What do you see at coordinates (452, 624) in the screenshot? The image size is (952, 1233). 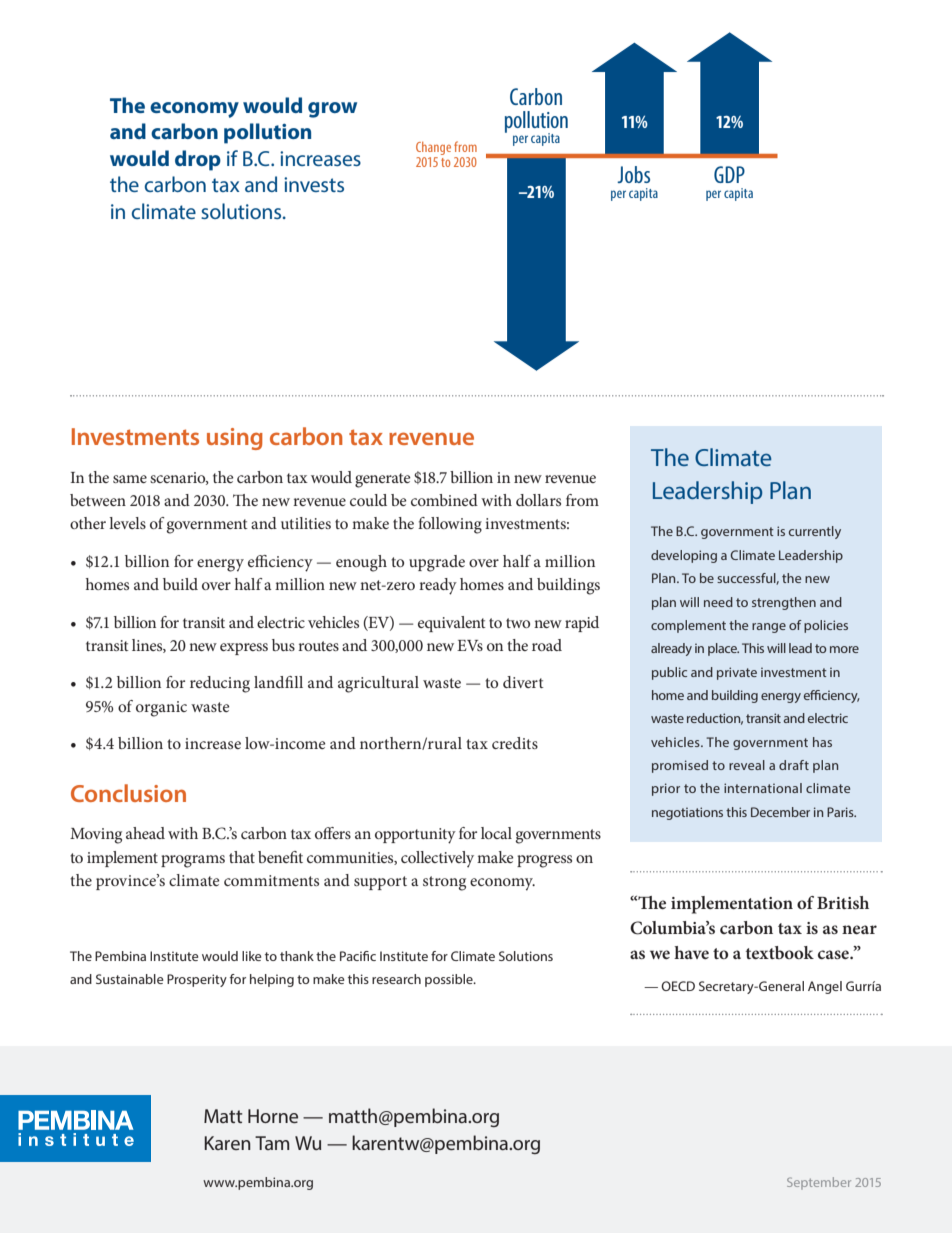 I see `equivalent` at bounding box center [452, 624].
